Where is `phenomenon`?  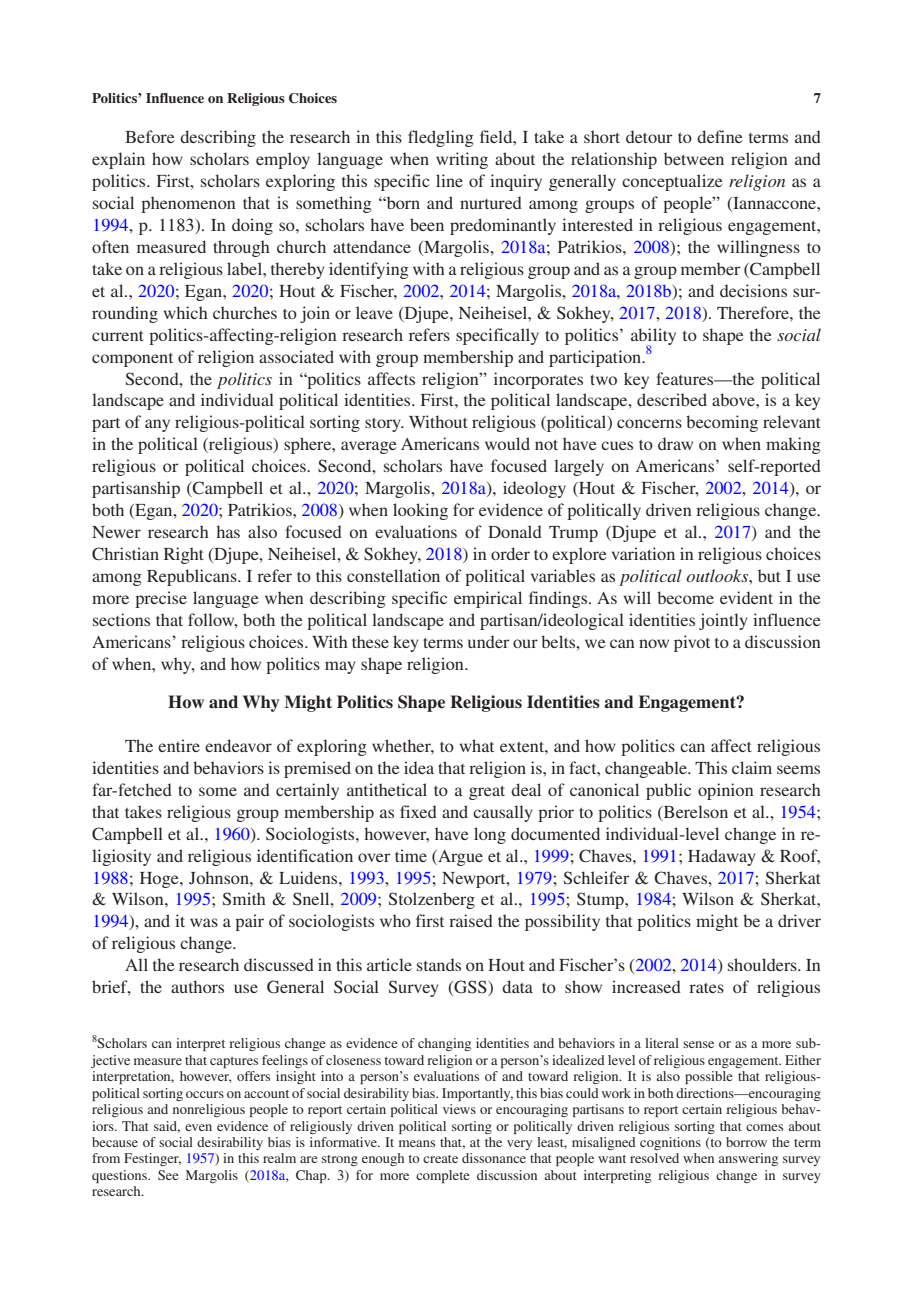
phenomenon is located at coordinates (188, 204).
